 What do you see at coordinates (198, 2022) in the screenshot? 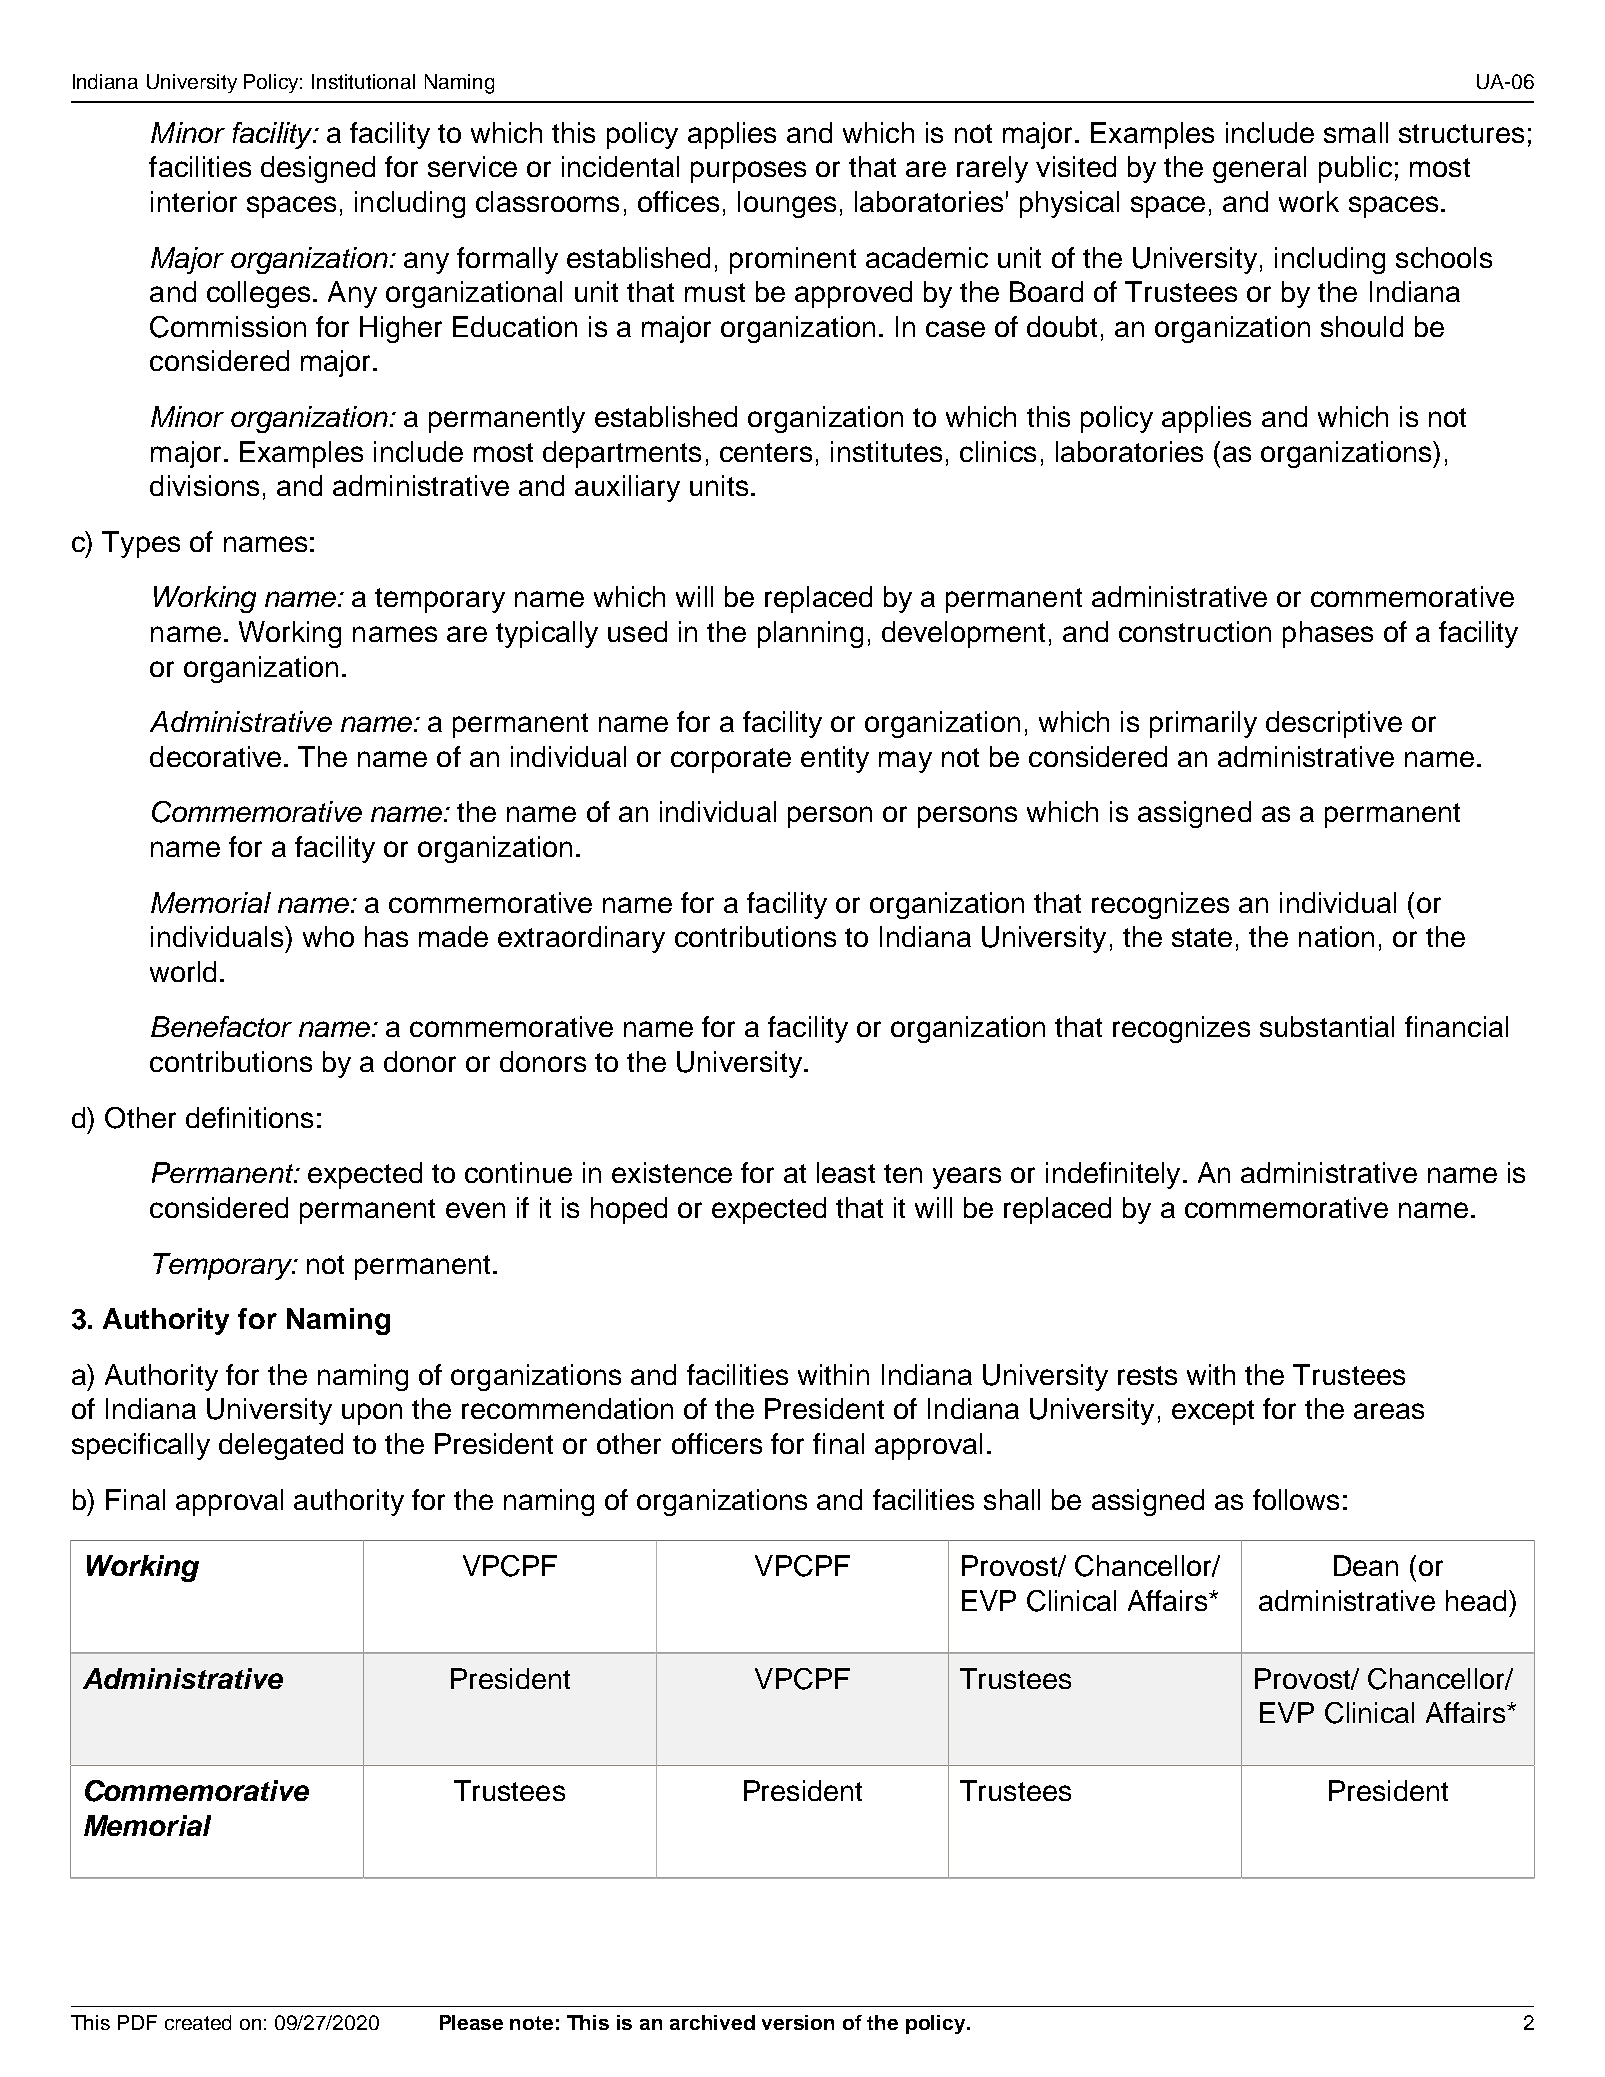
I see `created` at bounding box center [198, 2022].
